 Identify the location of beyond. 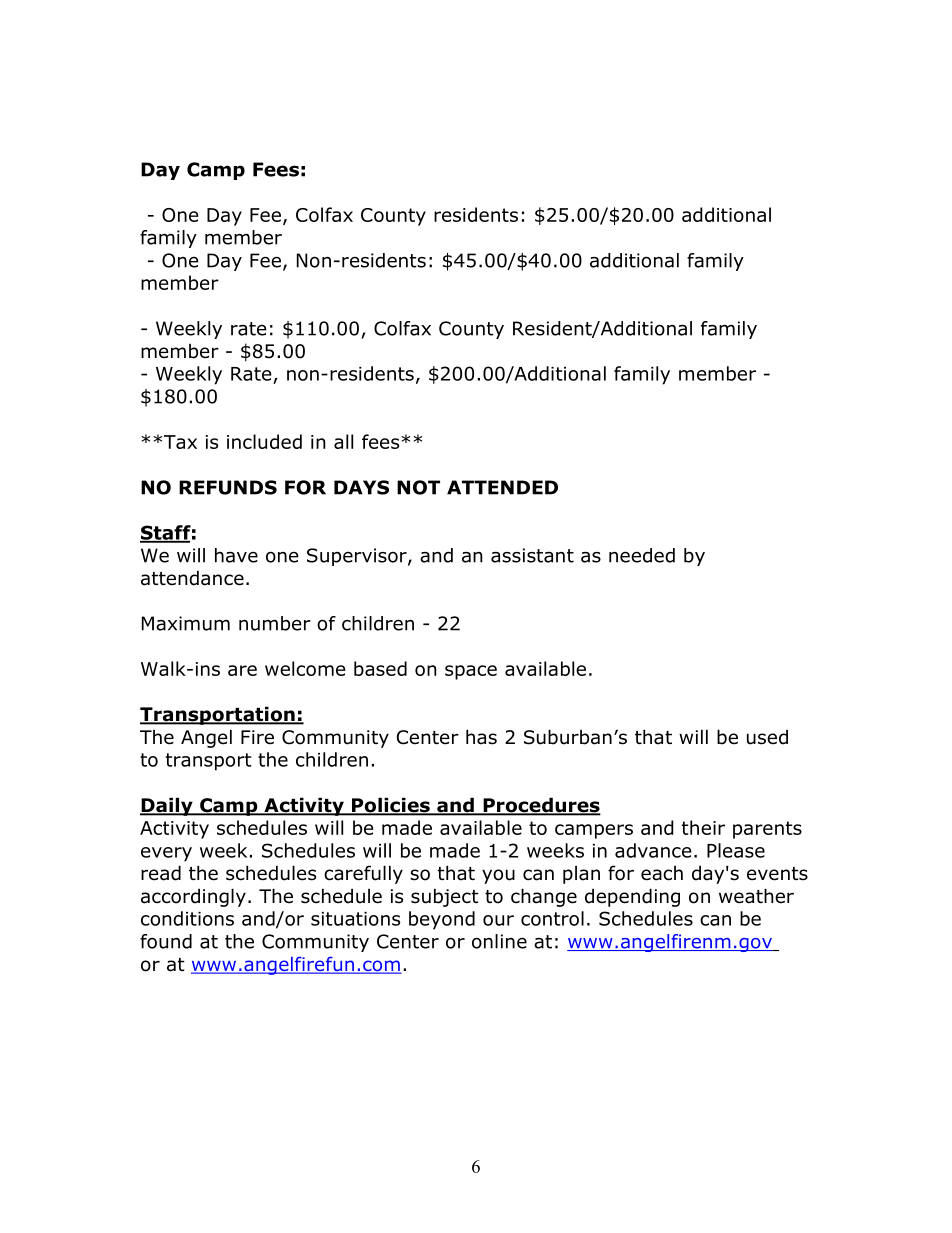
(442, 920).
